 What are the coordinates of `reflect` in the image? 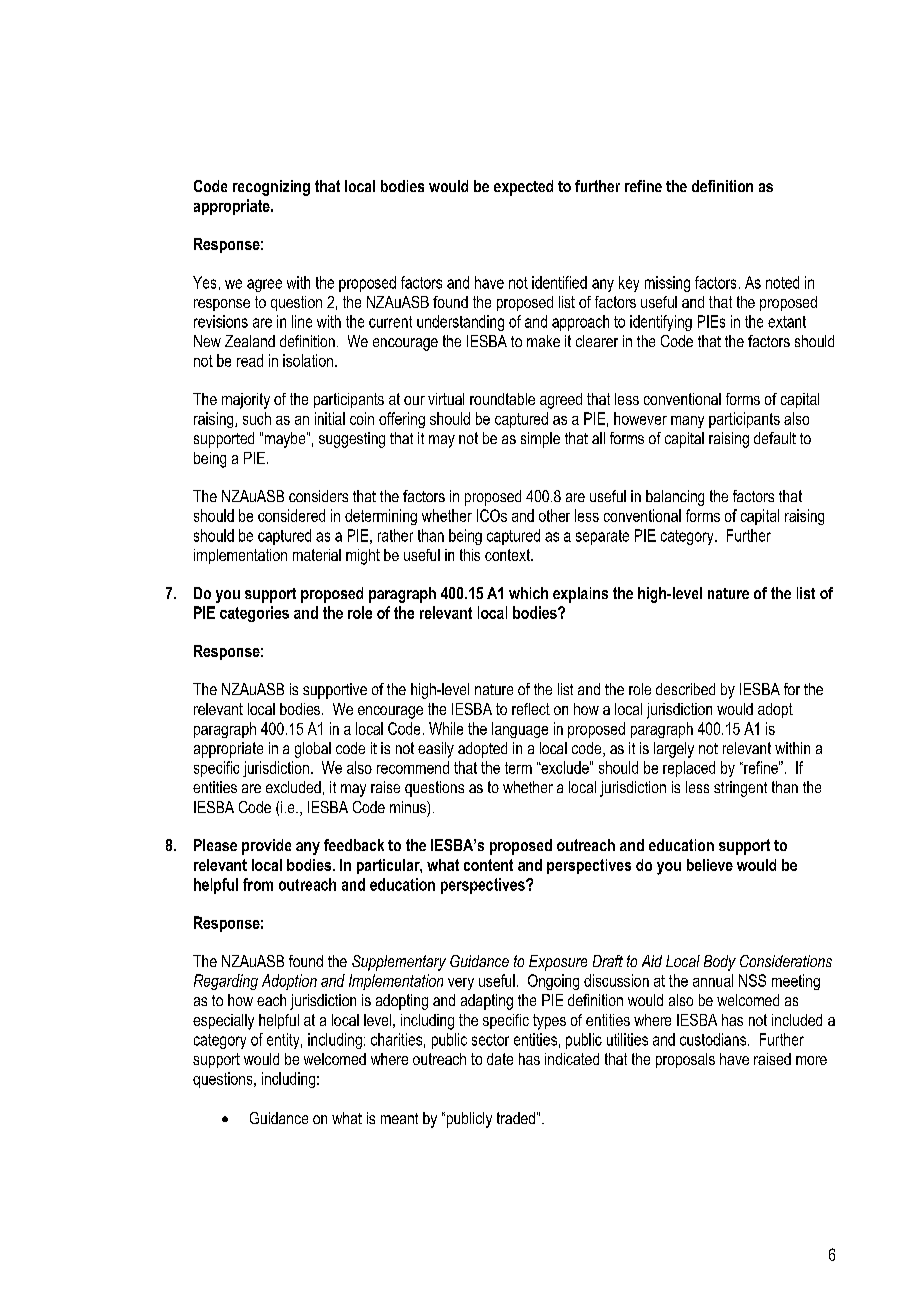 It's located at (531, 709).
